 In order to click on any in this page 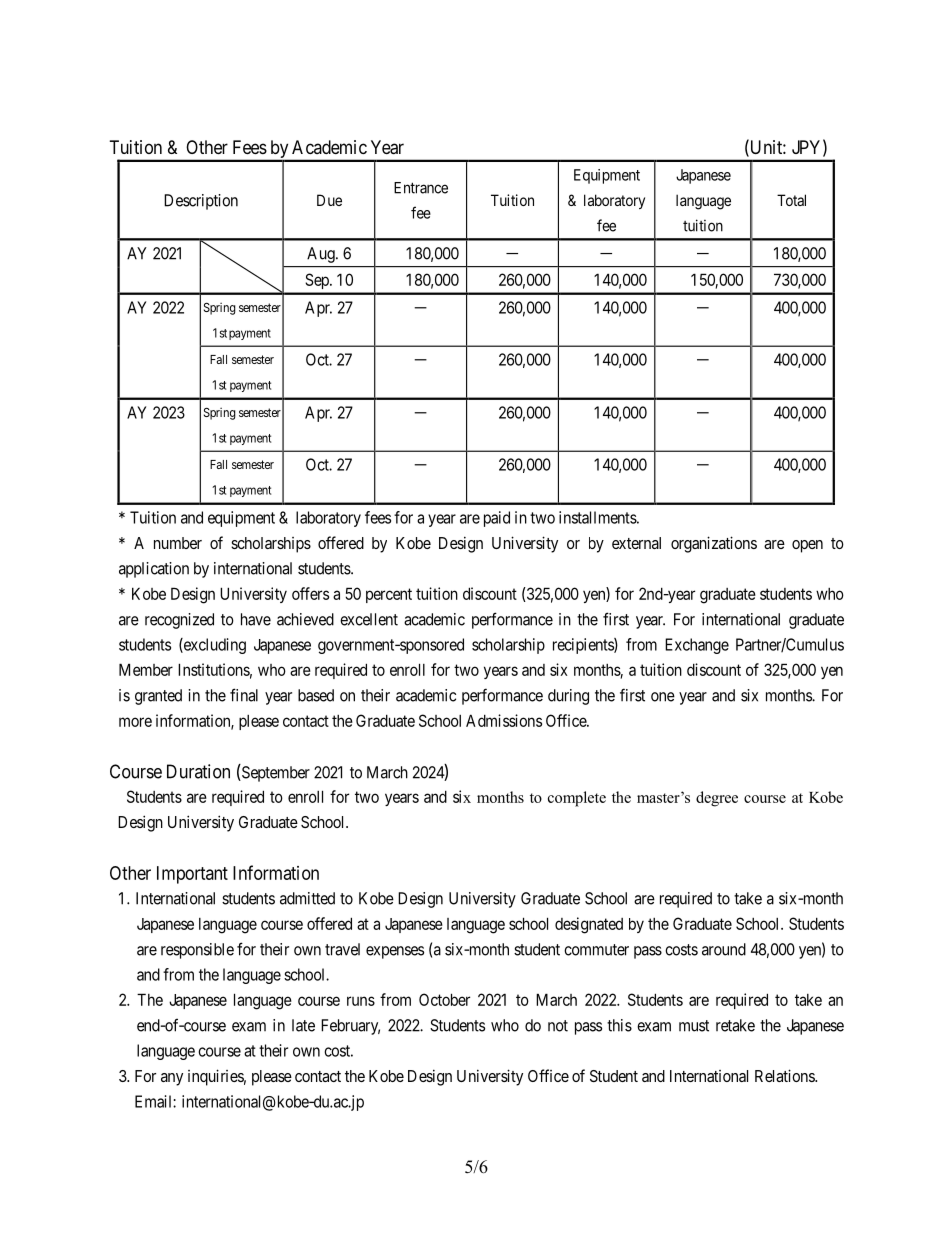, I will do `click(172, 1079)`.
